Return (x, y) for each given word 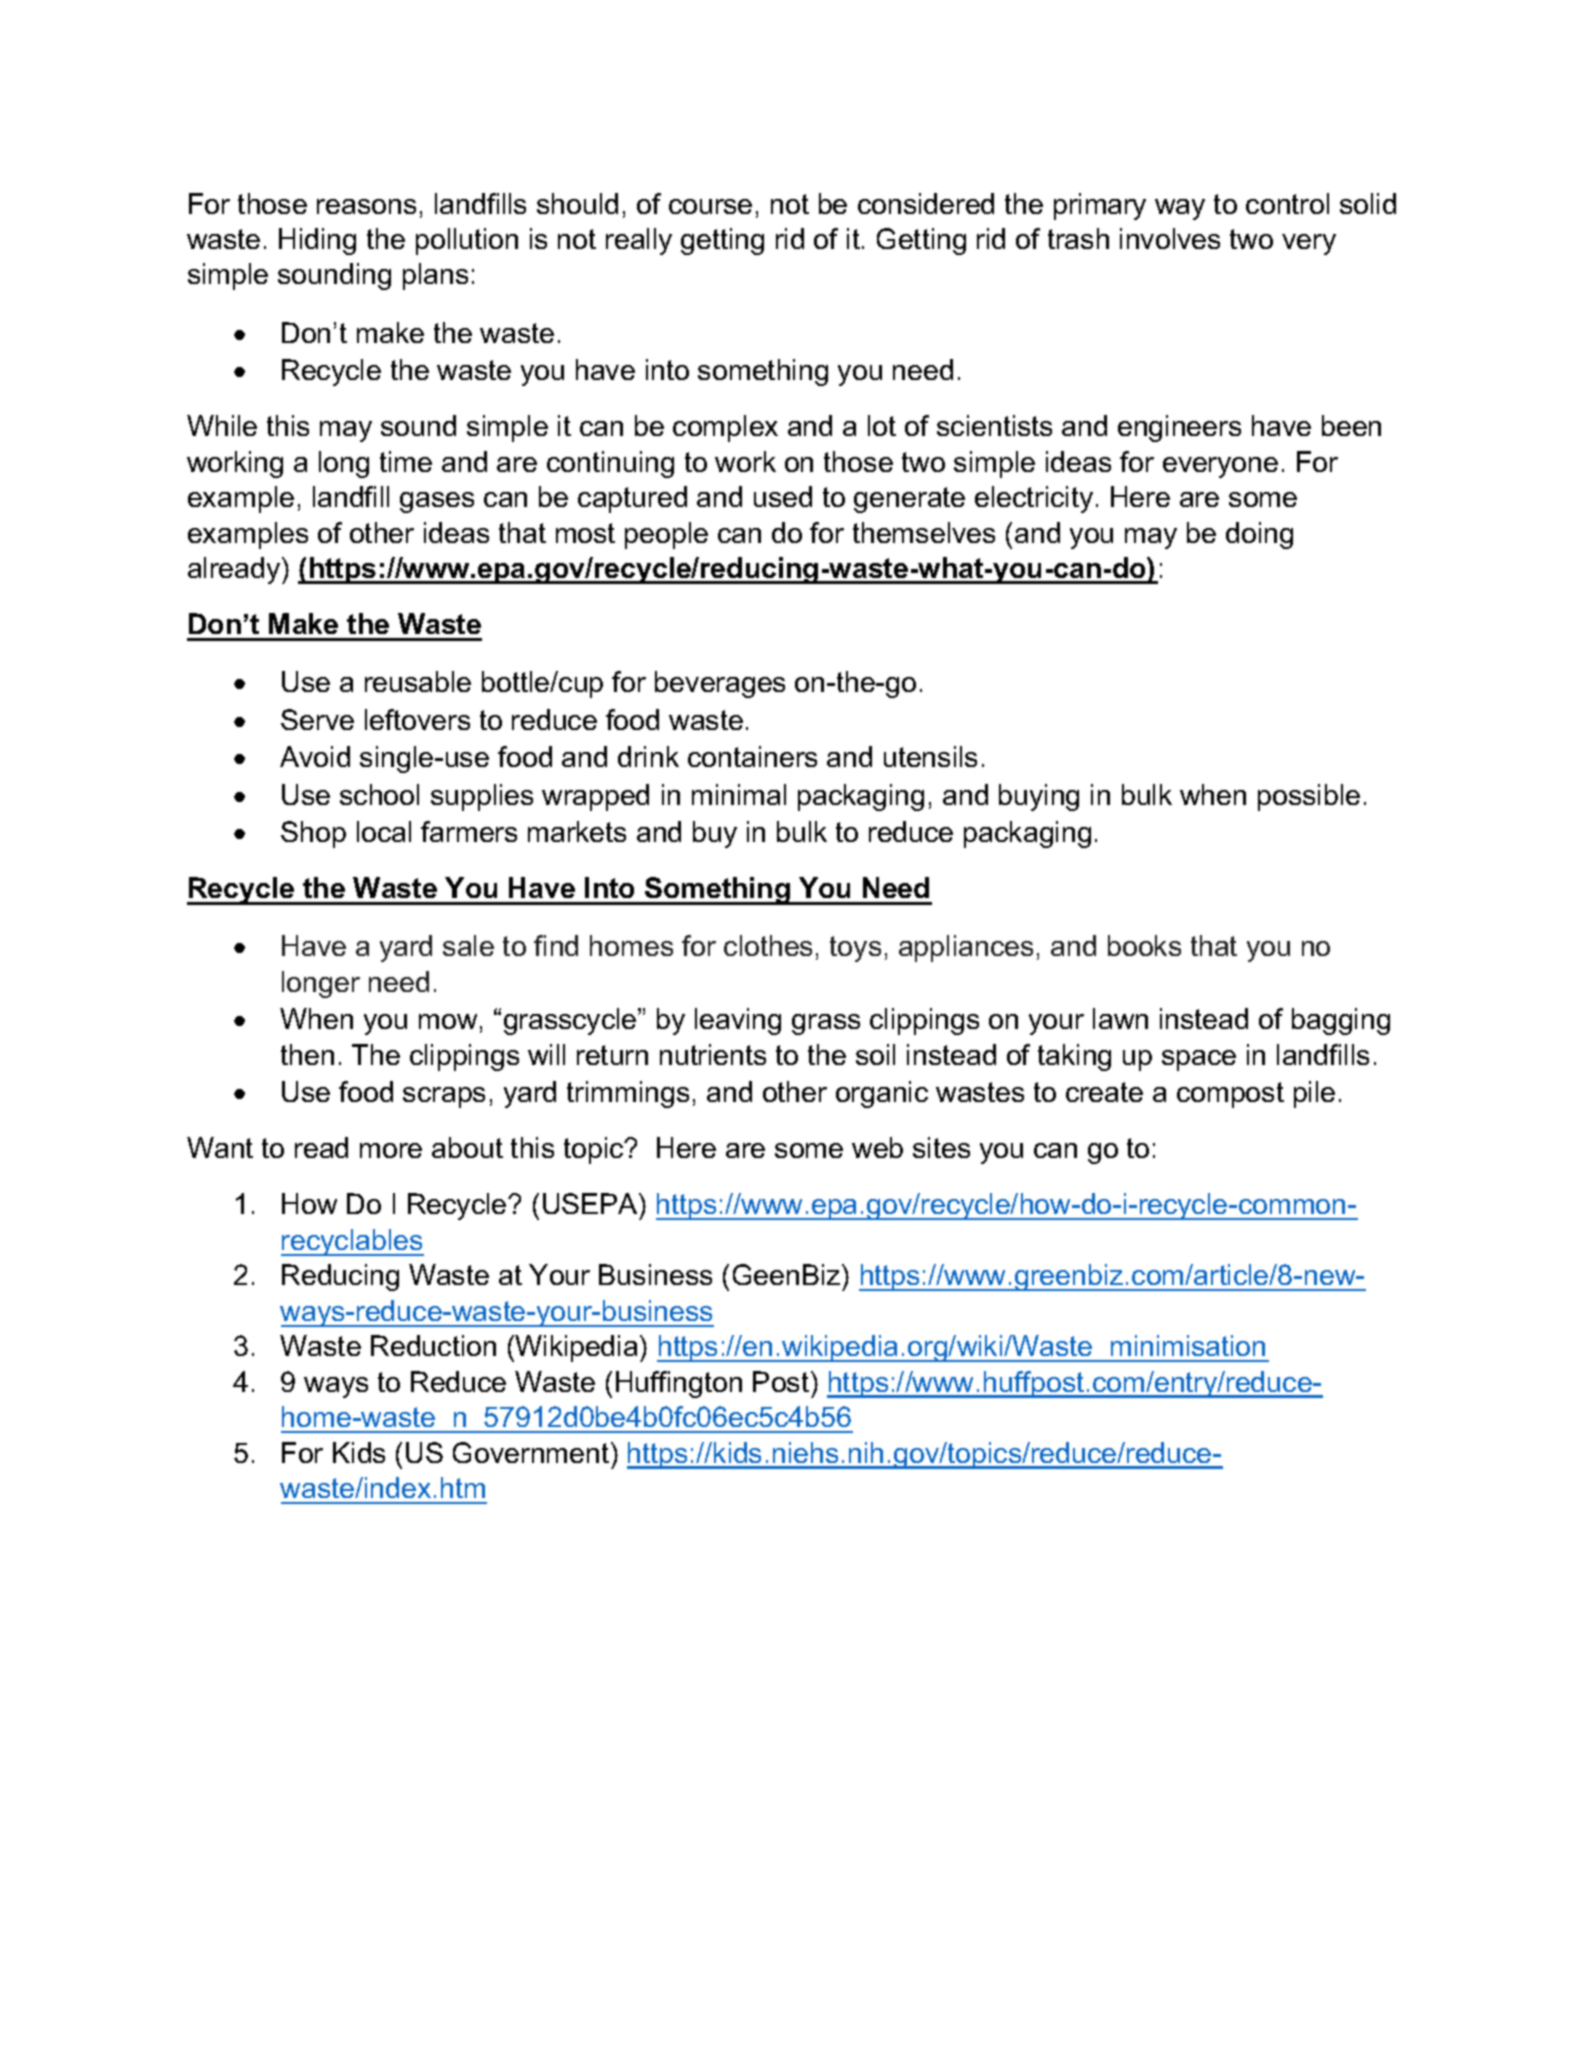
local (384, 831)
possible (1309, 797)
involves (1170, 238)
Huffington (679, 1384)
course (710, 206)
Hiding (317, 241)
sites (941, 1147)
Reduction (433, 1345)
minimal (739, 794)
